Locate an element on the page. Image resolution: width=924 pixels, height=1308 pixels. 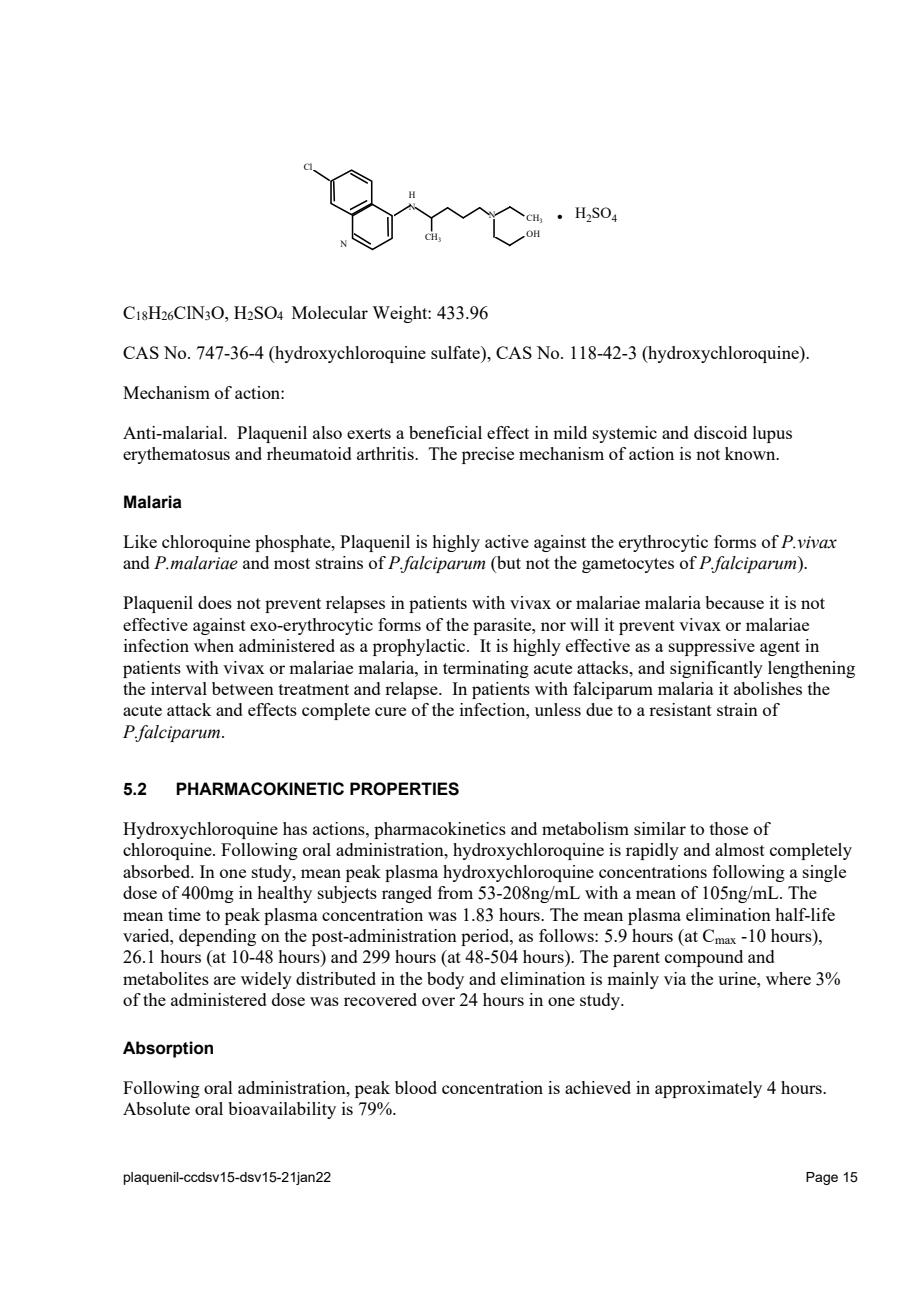
blood is located at coordinates (416, 1087).
